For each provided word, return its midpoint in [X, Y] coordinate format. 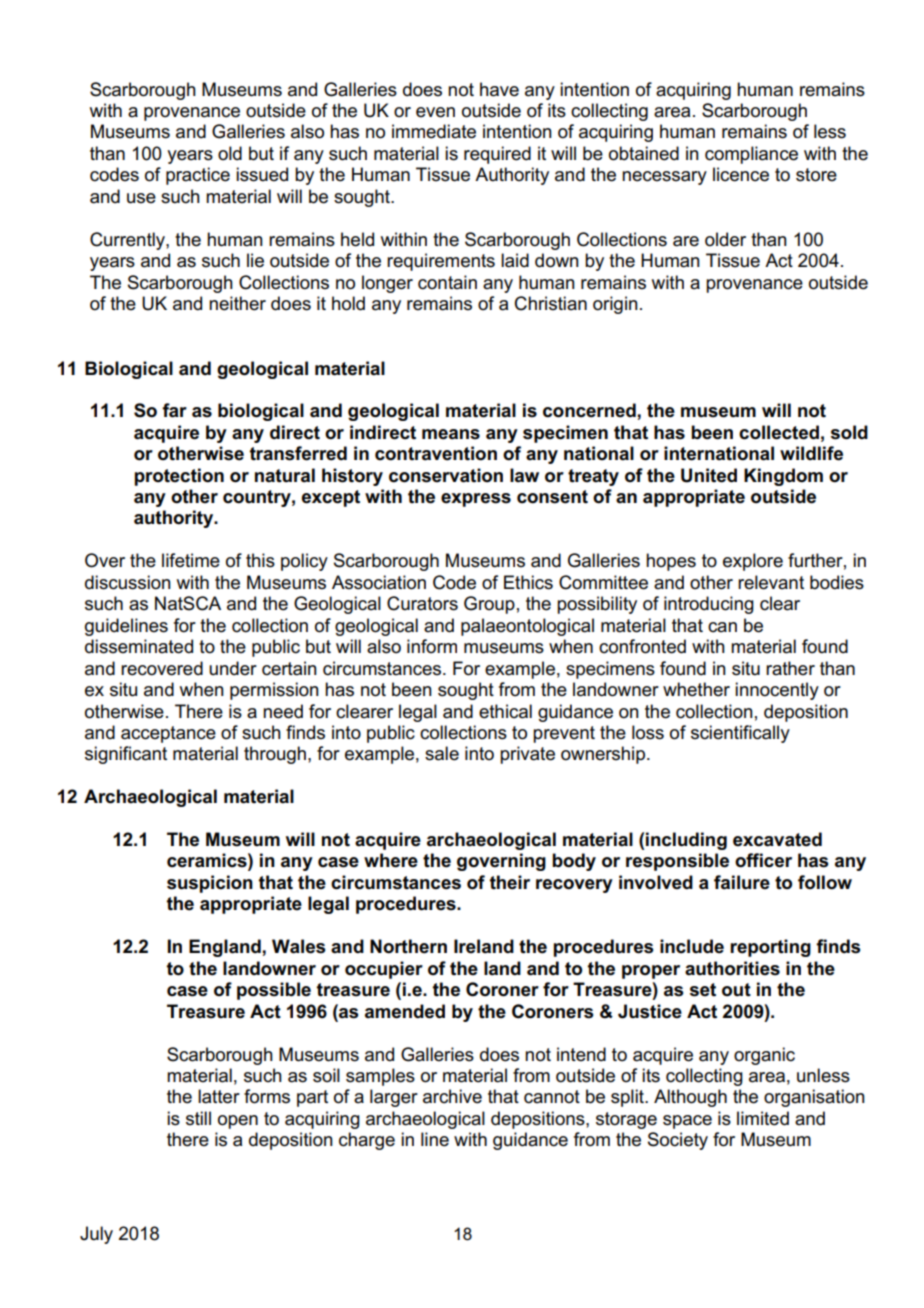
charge [367, 1141]
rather [790, 668]
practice [198, 176]
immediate [434, 131]
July [96, 1235]
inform [432, 646]
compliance [751, 155]
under [233, 668]
